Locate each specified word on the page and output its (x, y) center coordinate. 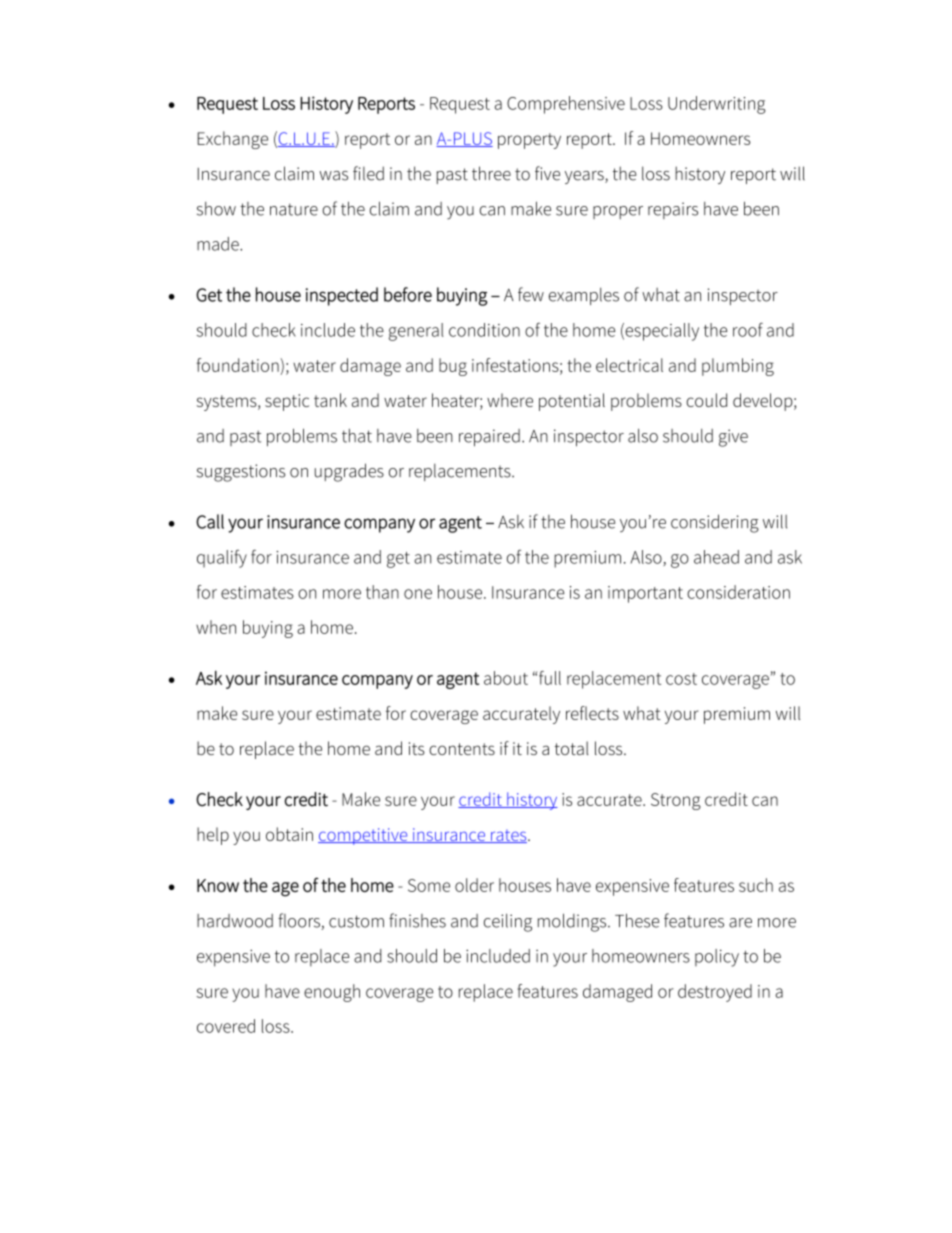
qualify (222, 559)
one (418, 594)
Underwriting (717, 105)
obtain (289, 834)
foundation (238, 365)
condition (484, 330)
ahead (716, 557)
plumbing (738, 367)
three (491, 173)
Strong (676, 801)
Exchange (233, 140)
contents (462, 749)
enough (332, 993)
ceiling (508, 923)
